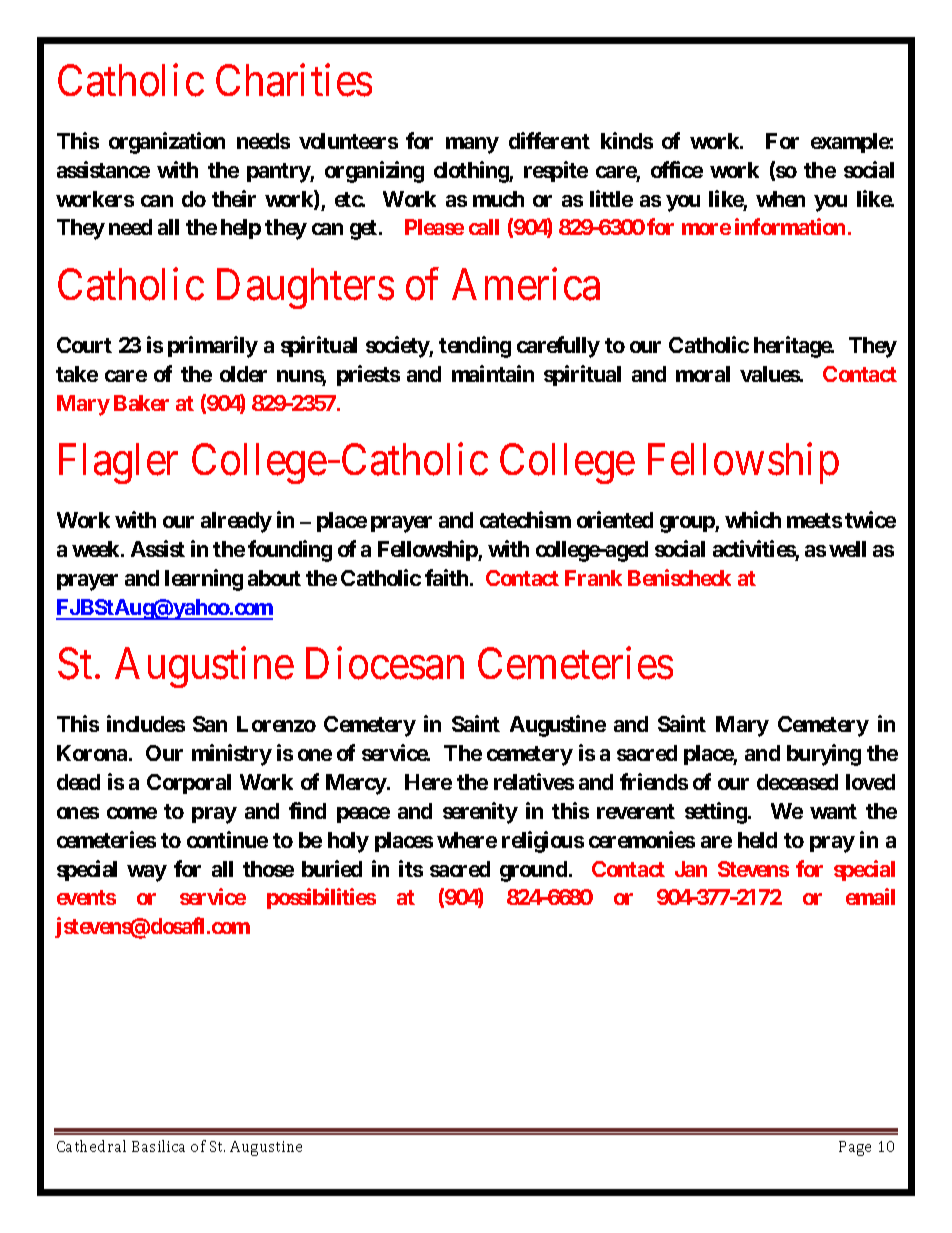 This screenshot has width=952, height=1233. I want to click on clothing, so click(472, 172).
